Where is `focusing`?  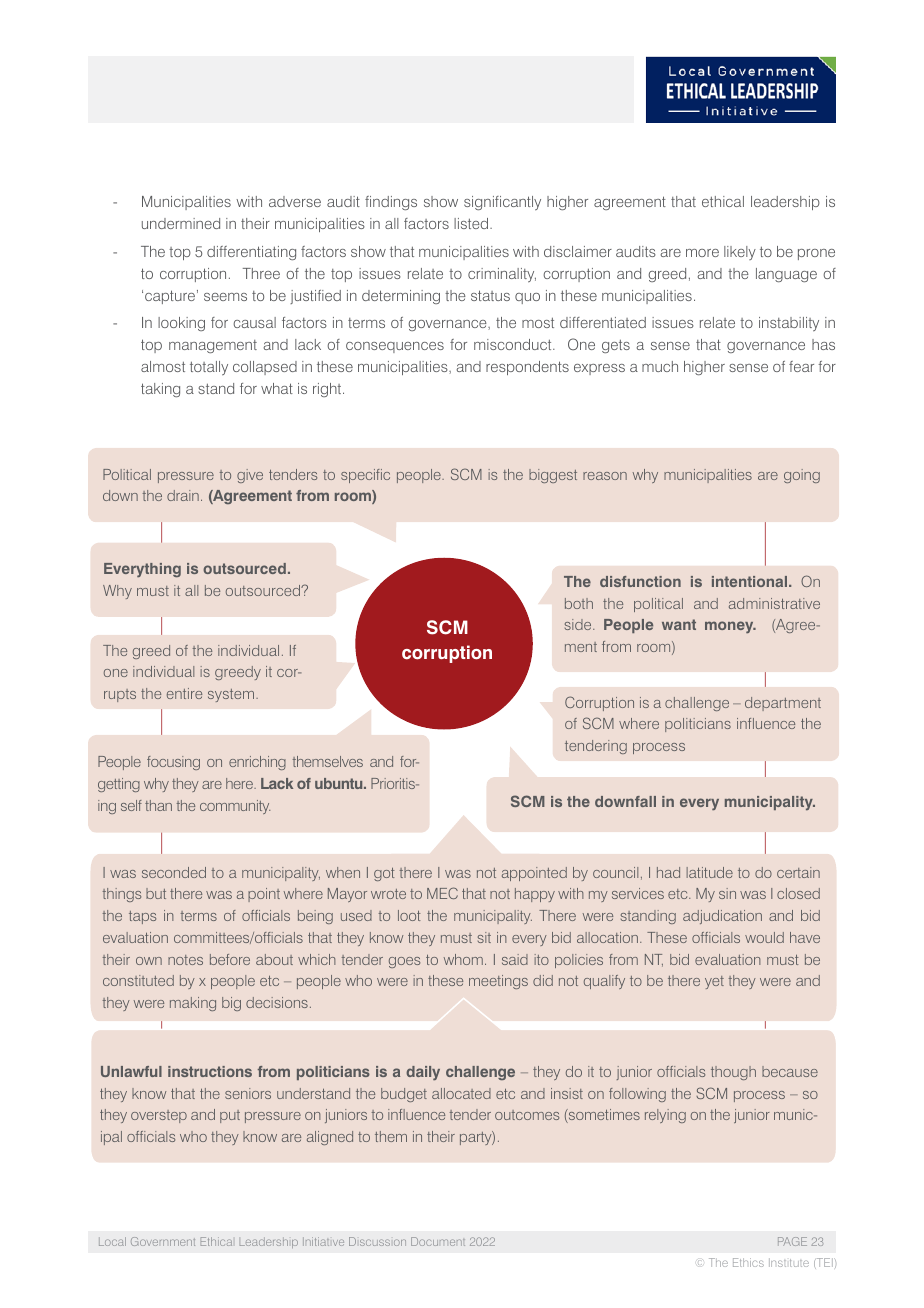
focusing is located at coordinates (173, 763).
